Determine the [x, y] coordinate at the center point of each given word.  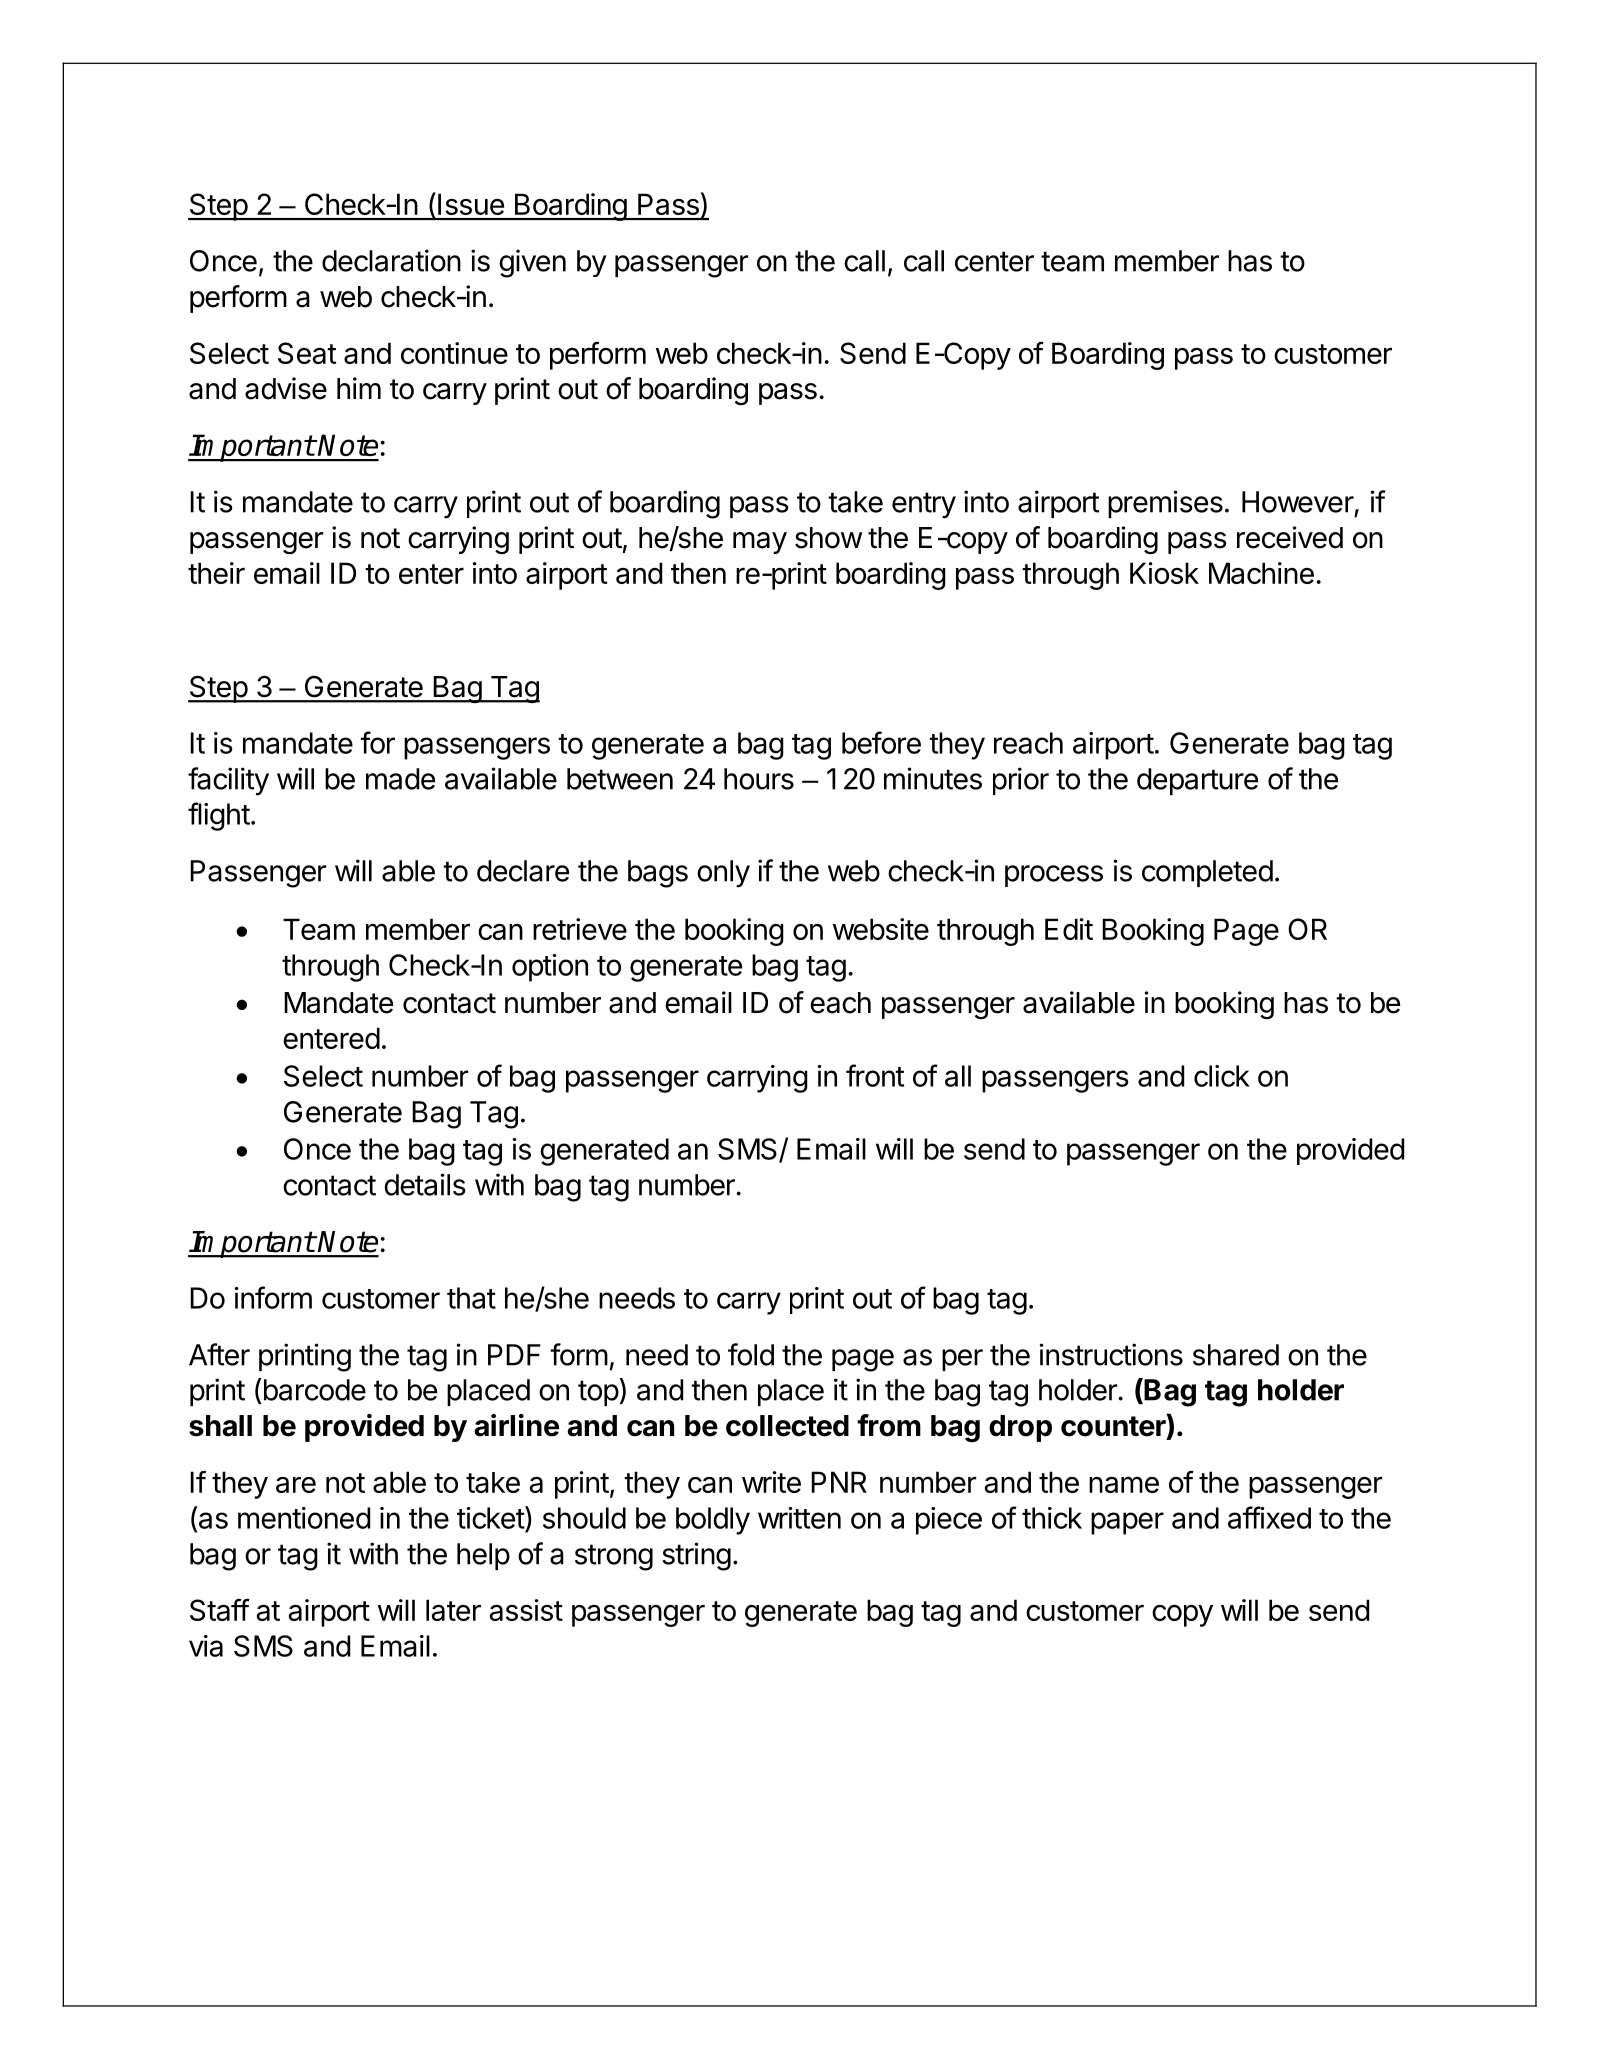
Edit [1069, 929]
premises [1165, 504]
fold [751, 1354]
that [471, 1298]
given [532, 263]
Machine [1261, 573]
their [216, 573]
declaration [391, 260]
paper [1127, 1523]
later [453, 1610]
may [760, 543]
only [723, 874]
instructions [1111, 1354]
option [550, 968]
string [696, 1556]
